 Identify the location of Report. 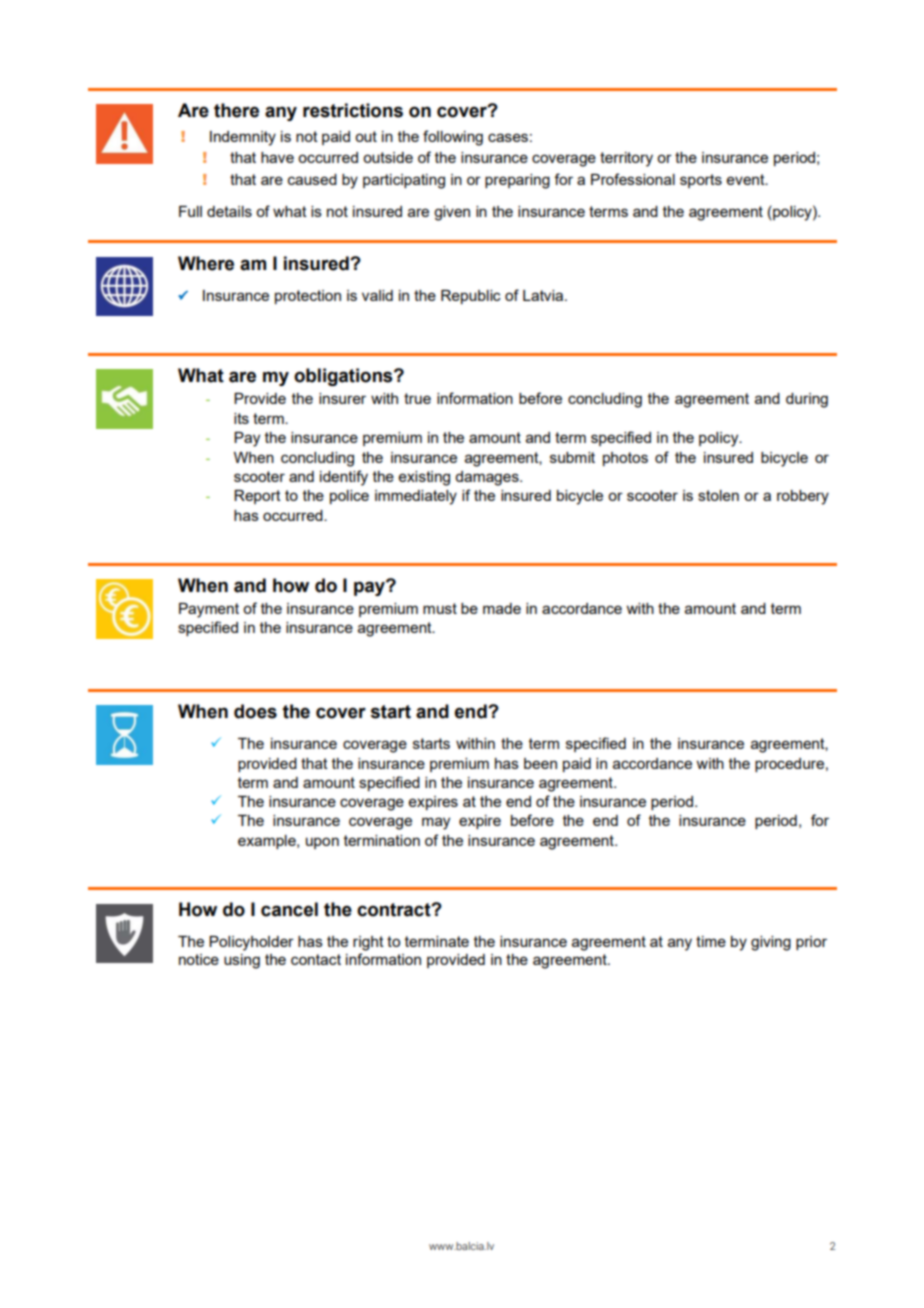
(257, 497).
